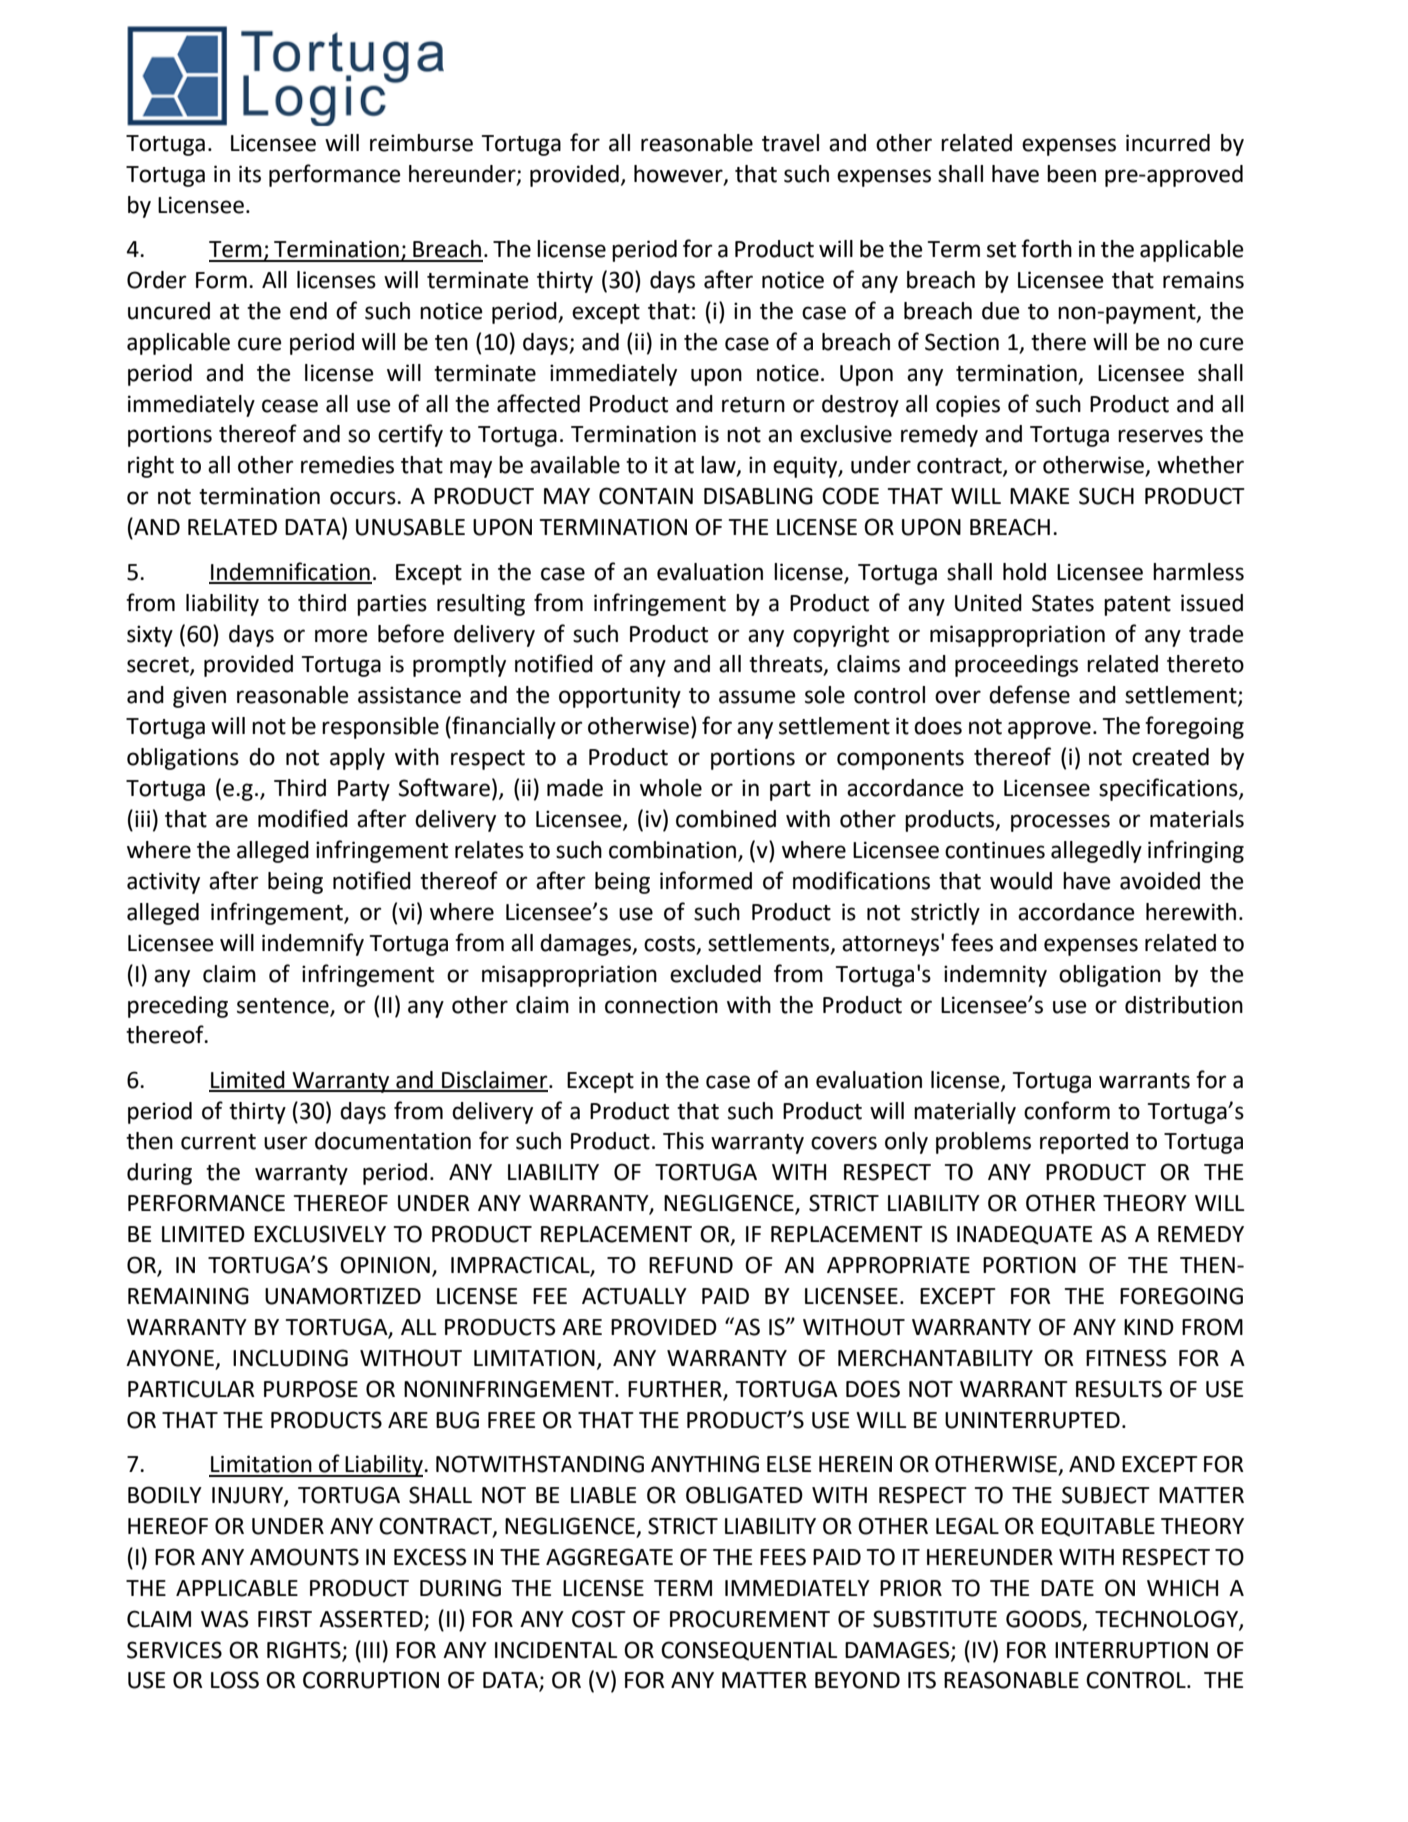  I want to click on reimburse, so click(421, 143).
